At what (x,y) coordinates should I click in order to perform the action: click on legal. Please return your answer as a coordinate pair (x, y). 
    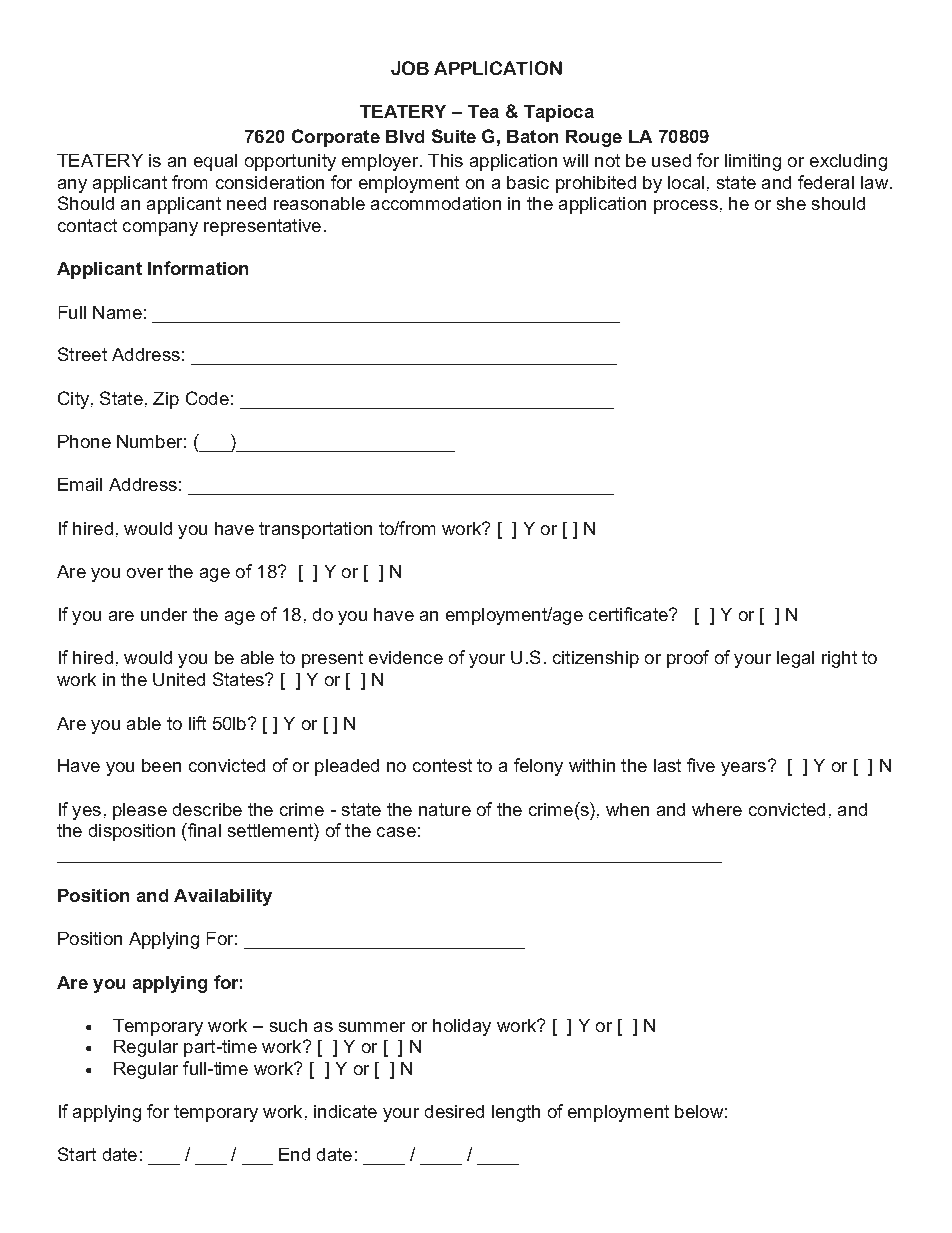
    Looking at the image, I should click on (795, 659).
